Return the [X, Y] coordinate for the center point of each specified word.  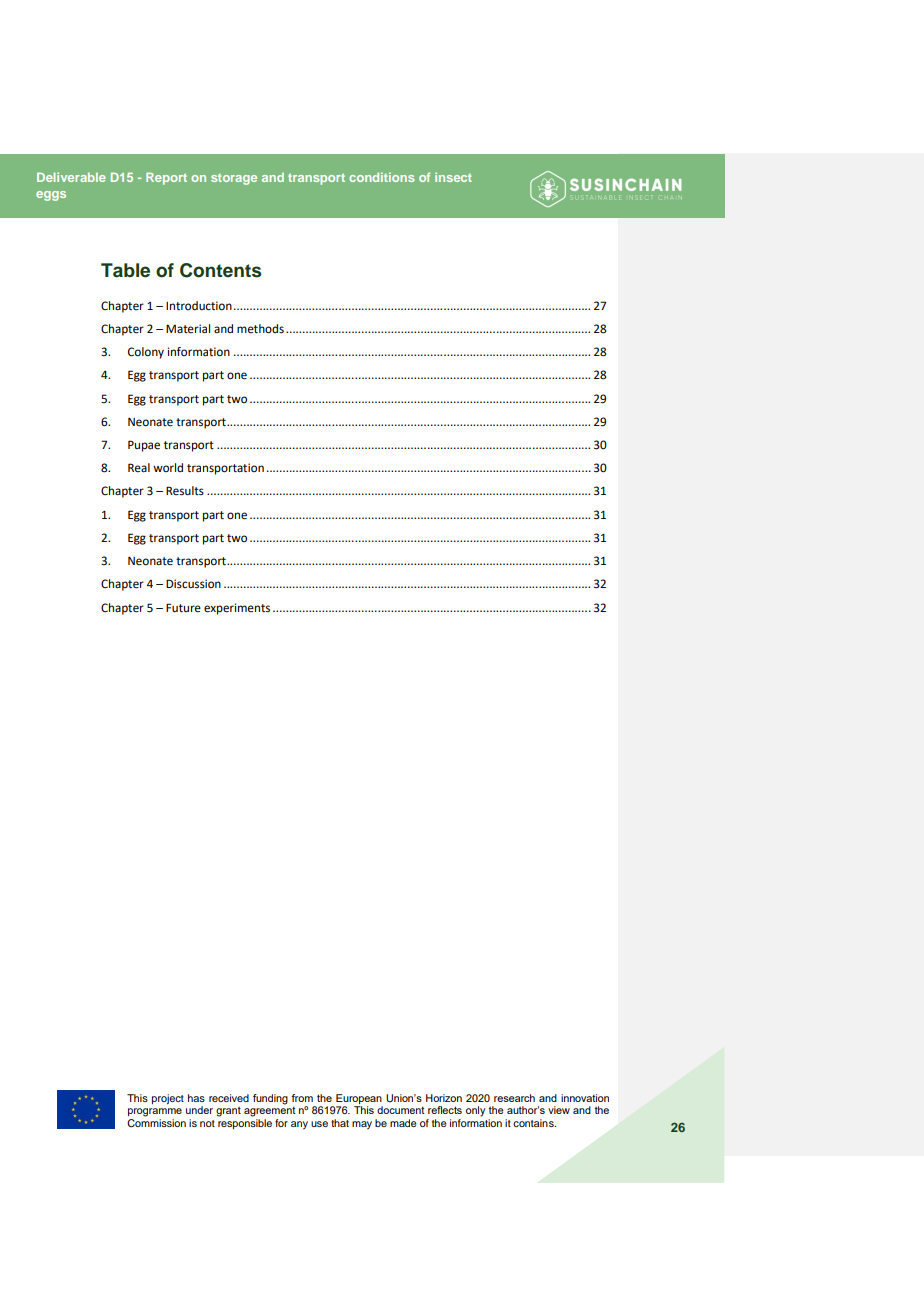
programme [155, 1112]
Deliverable [71, 177]
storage [234, 179]
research [514, 1098]
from [302, 1098]
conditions [381, 177]
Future [183, 608]
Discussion [193, 584]
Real [139, 468]
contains [534, 1123]
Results [185, 491]
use [319, 1124]
